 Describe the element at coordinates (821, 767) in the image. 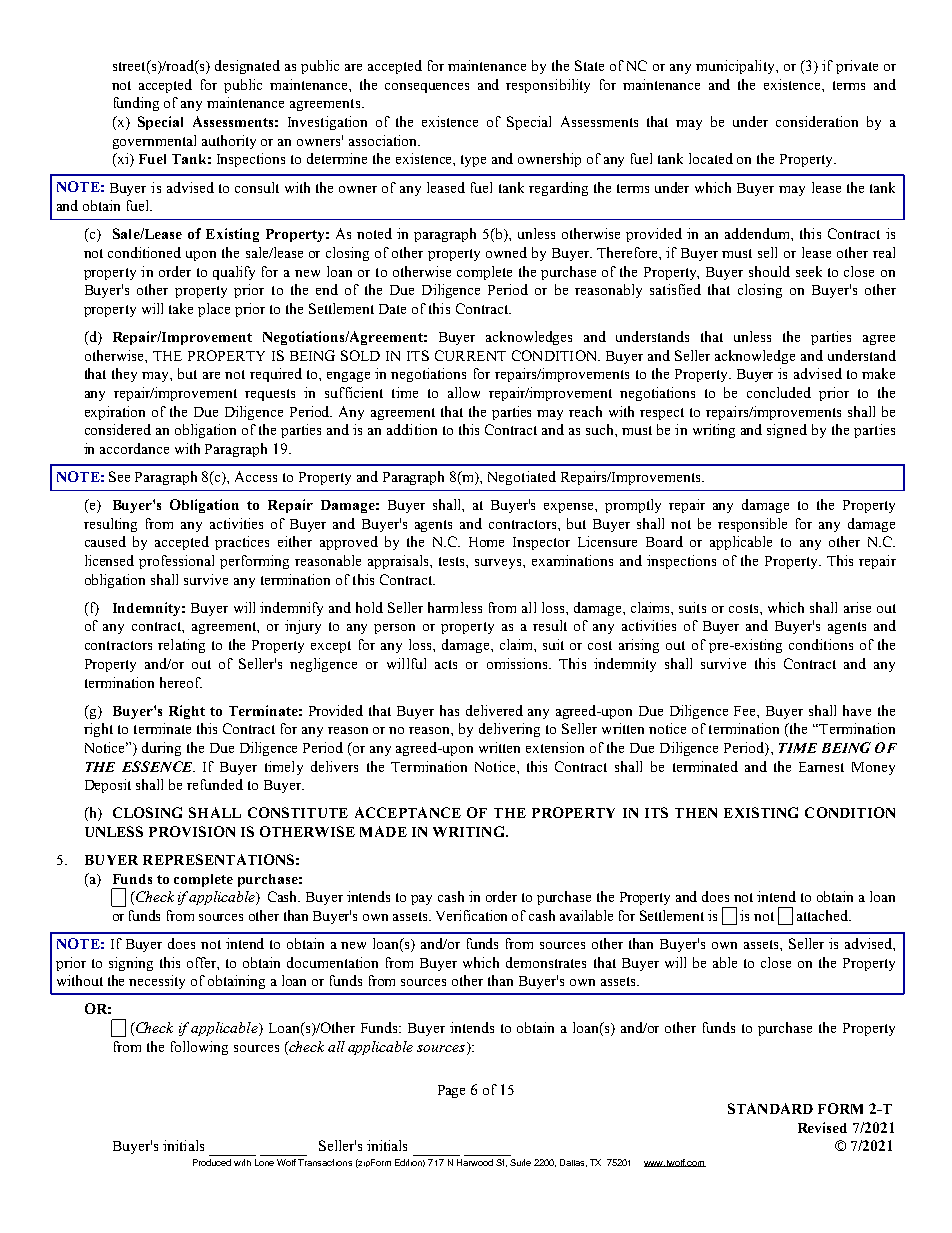

I see `Earnest` at that location.
